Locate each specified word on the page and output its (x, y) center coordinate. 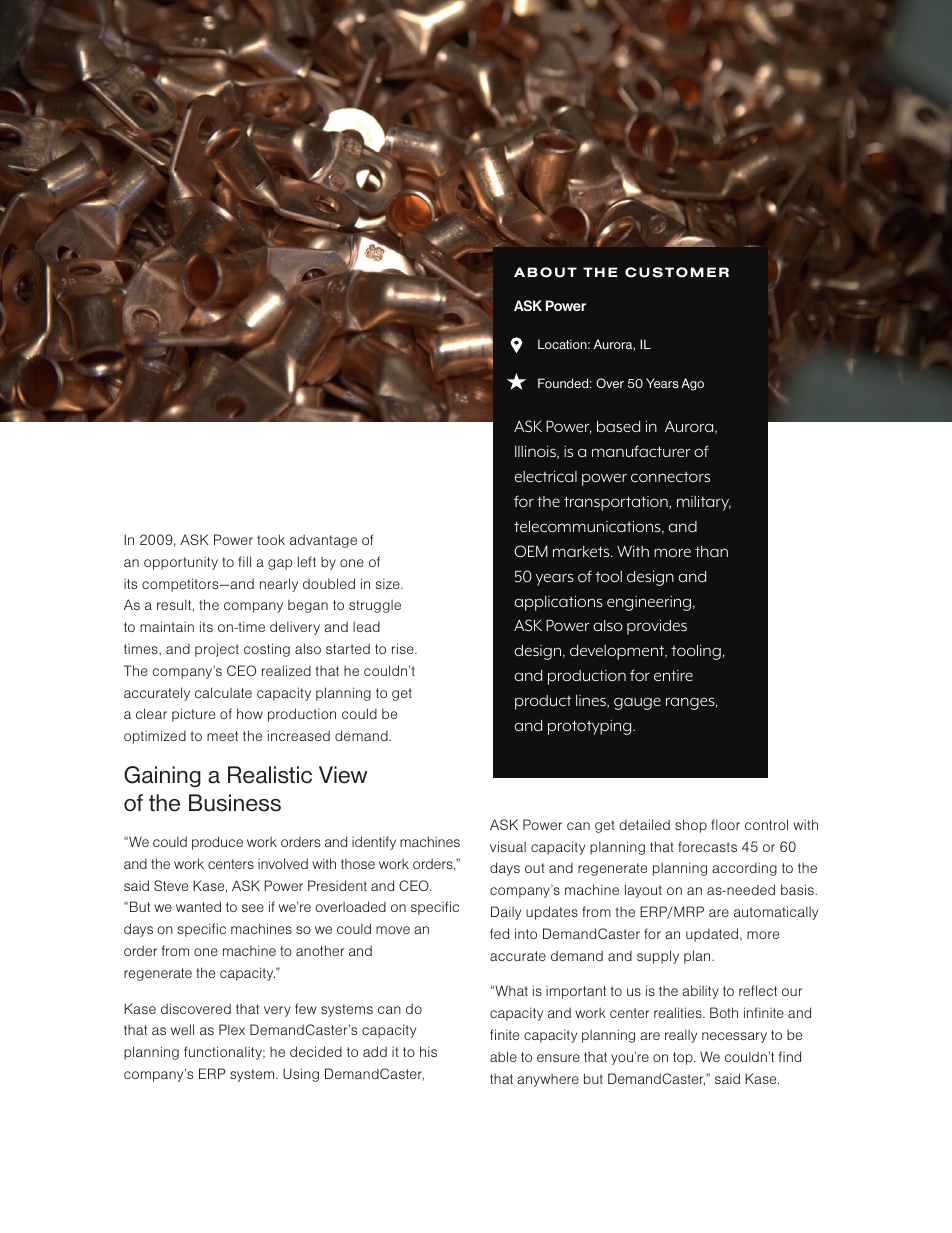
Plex (232, 1029)
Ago (692, 384)
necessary (734, 1037)
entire (673, 675)
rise (404, 648)
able (503, 1056)
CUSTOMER (677, 272)
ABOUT (545, 272)
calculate (223, 692)
